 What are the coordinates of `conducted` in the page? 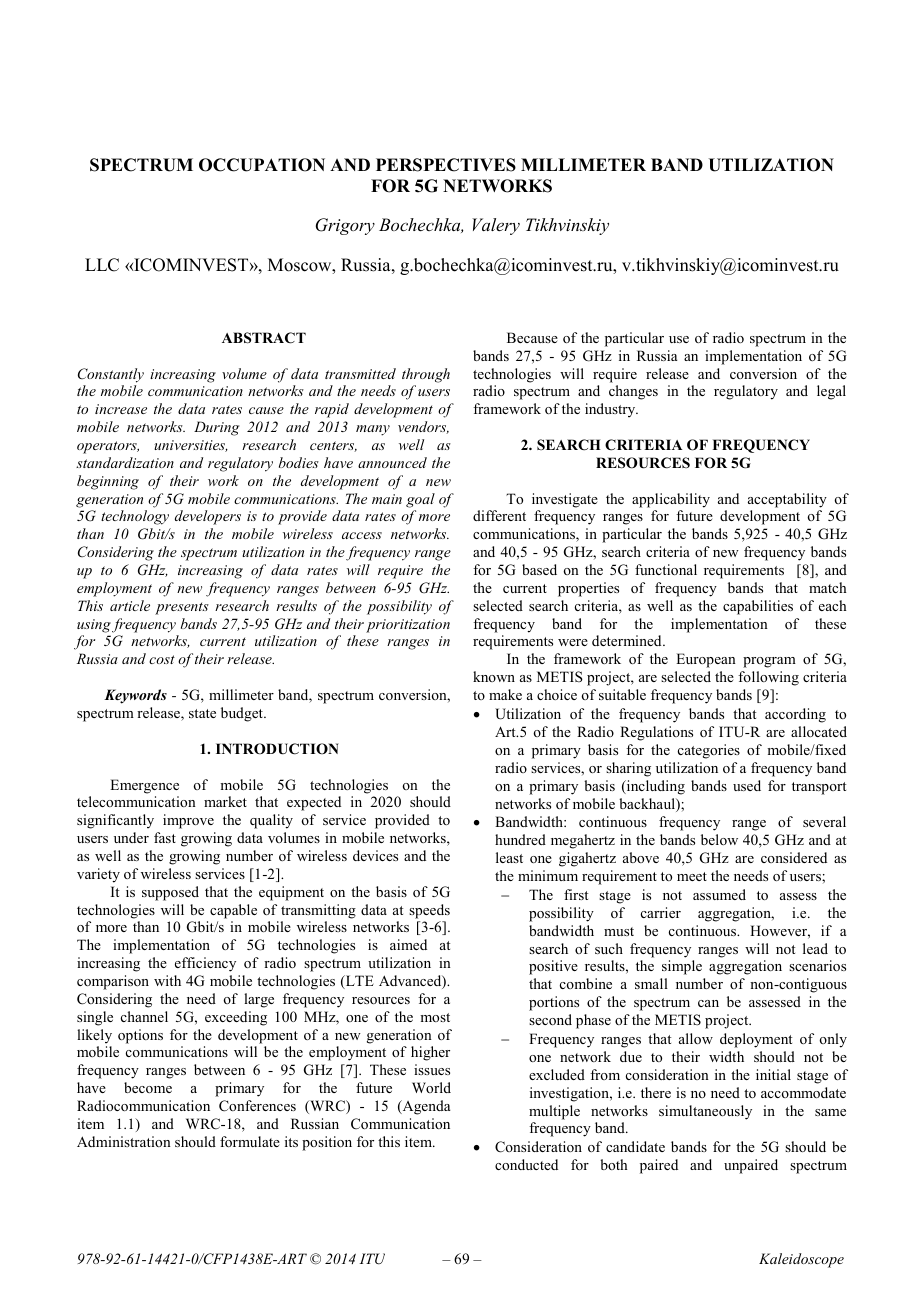 It's located at (526, 1164).
